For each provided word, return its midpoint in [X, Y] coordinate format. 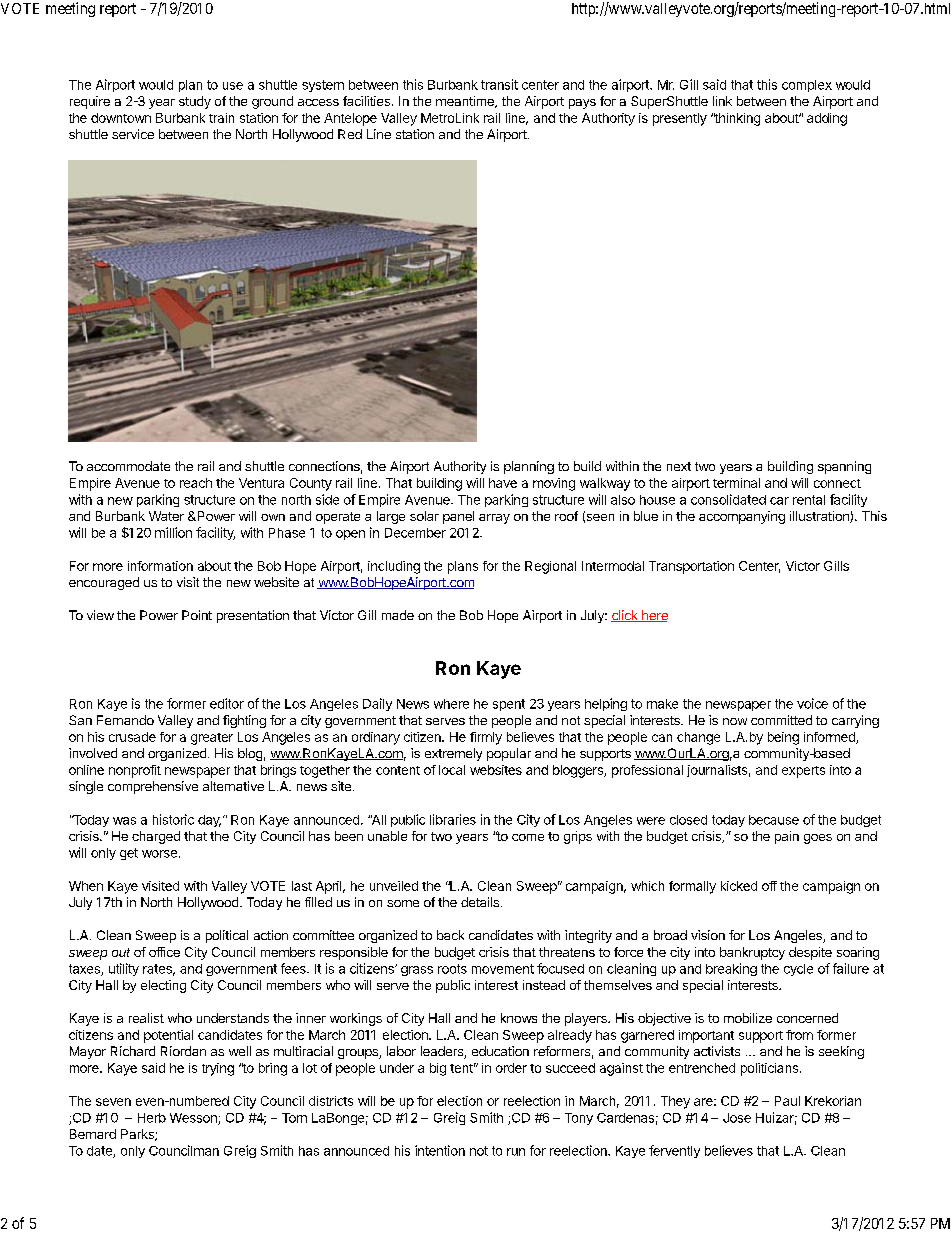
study [195, 102]
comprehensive [153, 787]
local [452, 770]
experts [803, 772]
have [503, 483]
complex [807, 86]
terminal [736, 483]
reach [196, 483]
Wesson [194, 1119]
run [516, 1152]
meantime [466, 102]
